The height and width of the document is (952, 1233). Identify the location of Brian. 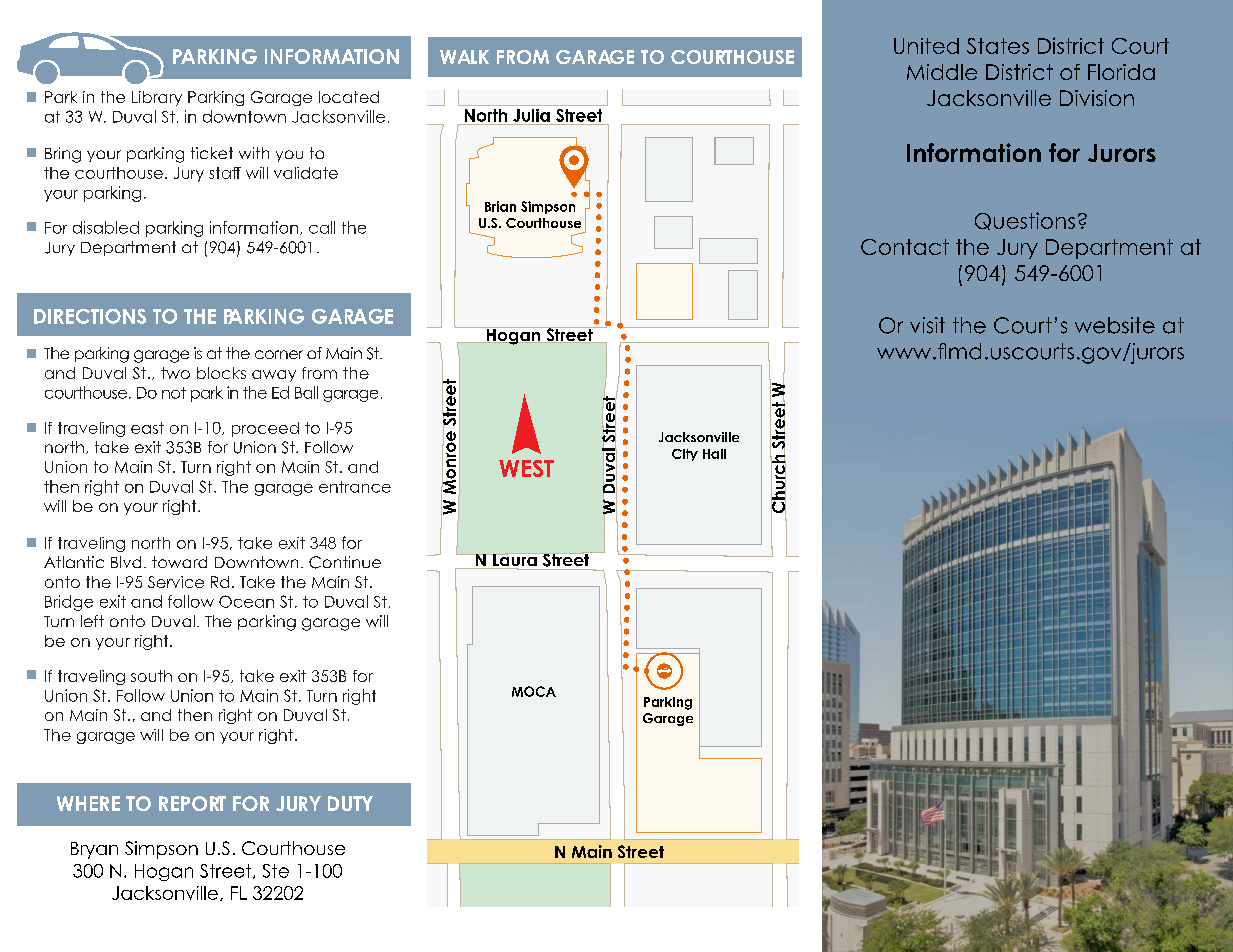
(500, 206).
